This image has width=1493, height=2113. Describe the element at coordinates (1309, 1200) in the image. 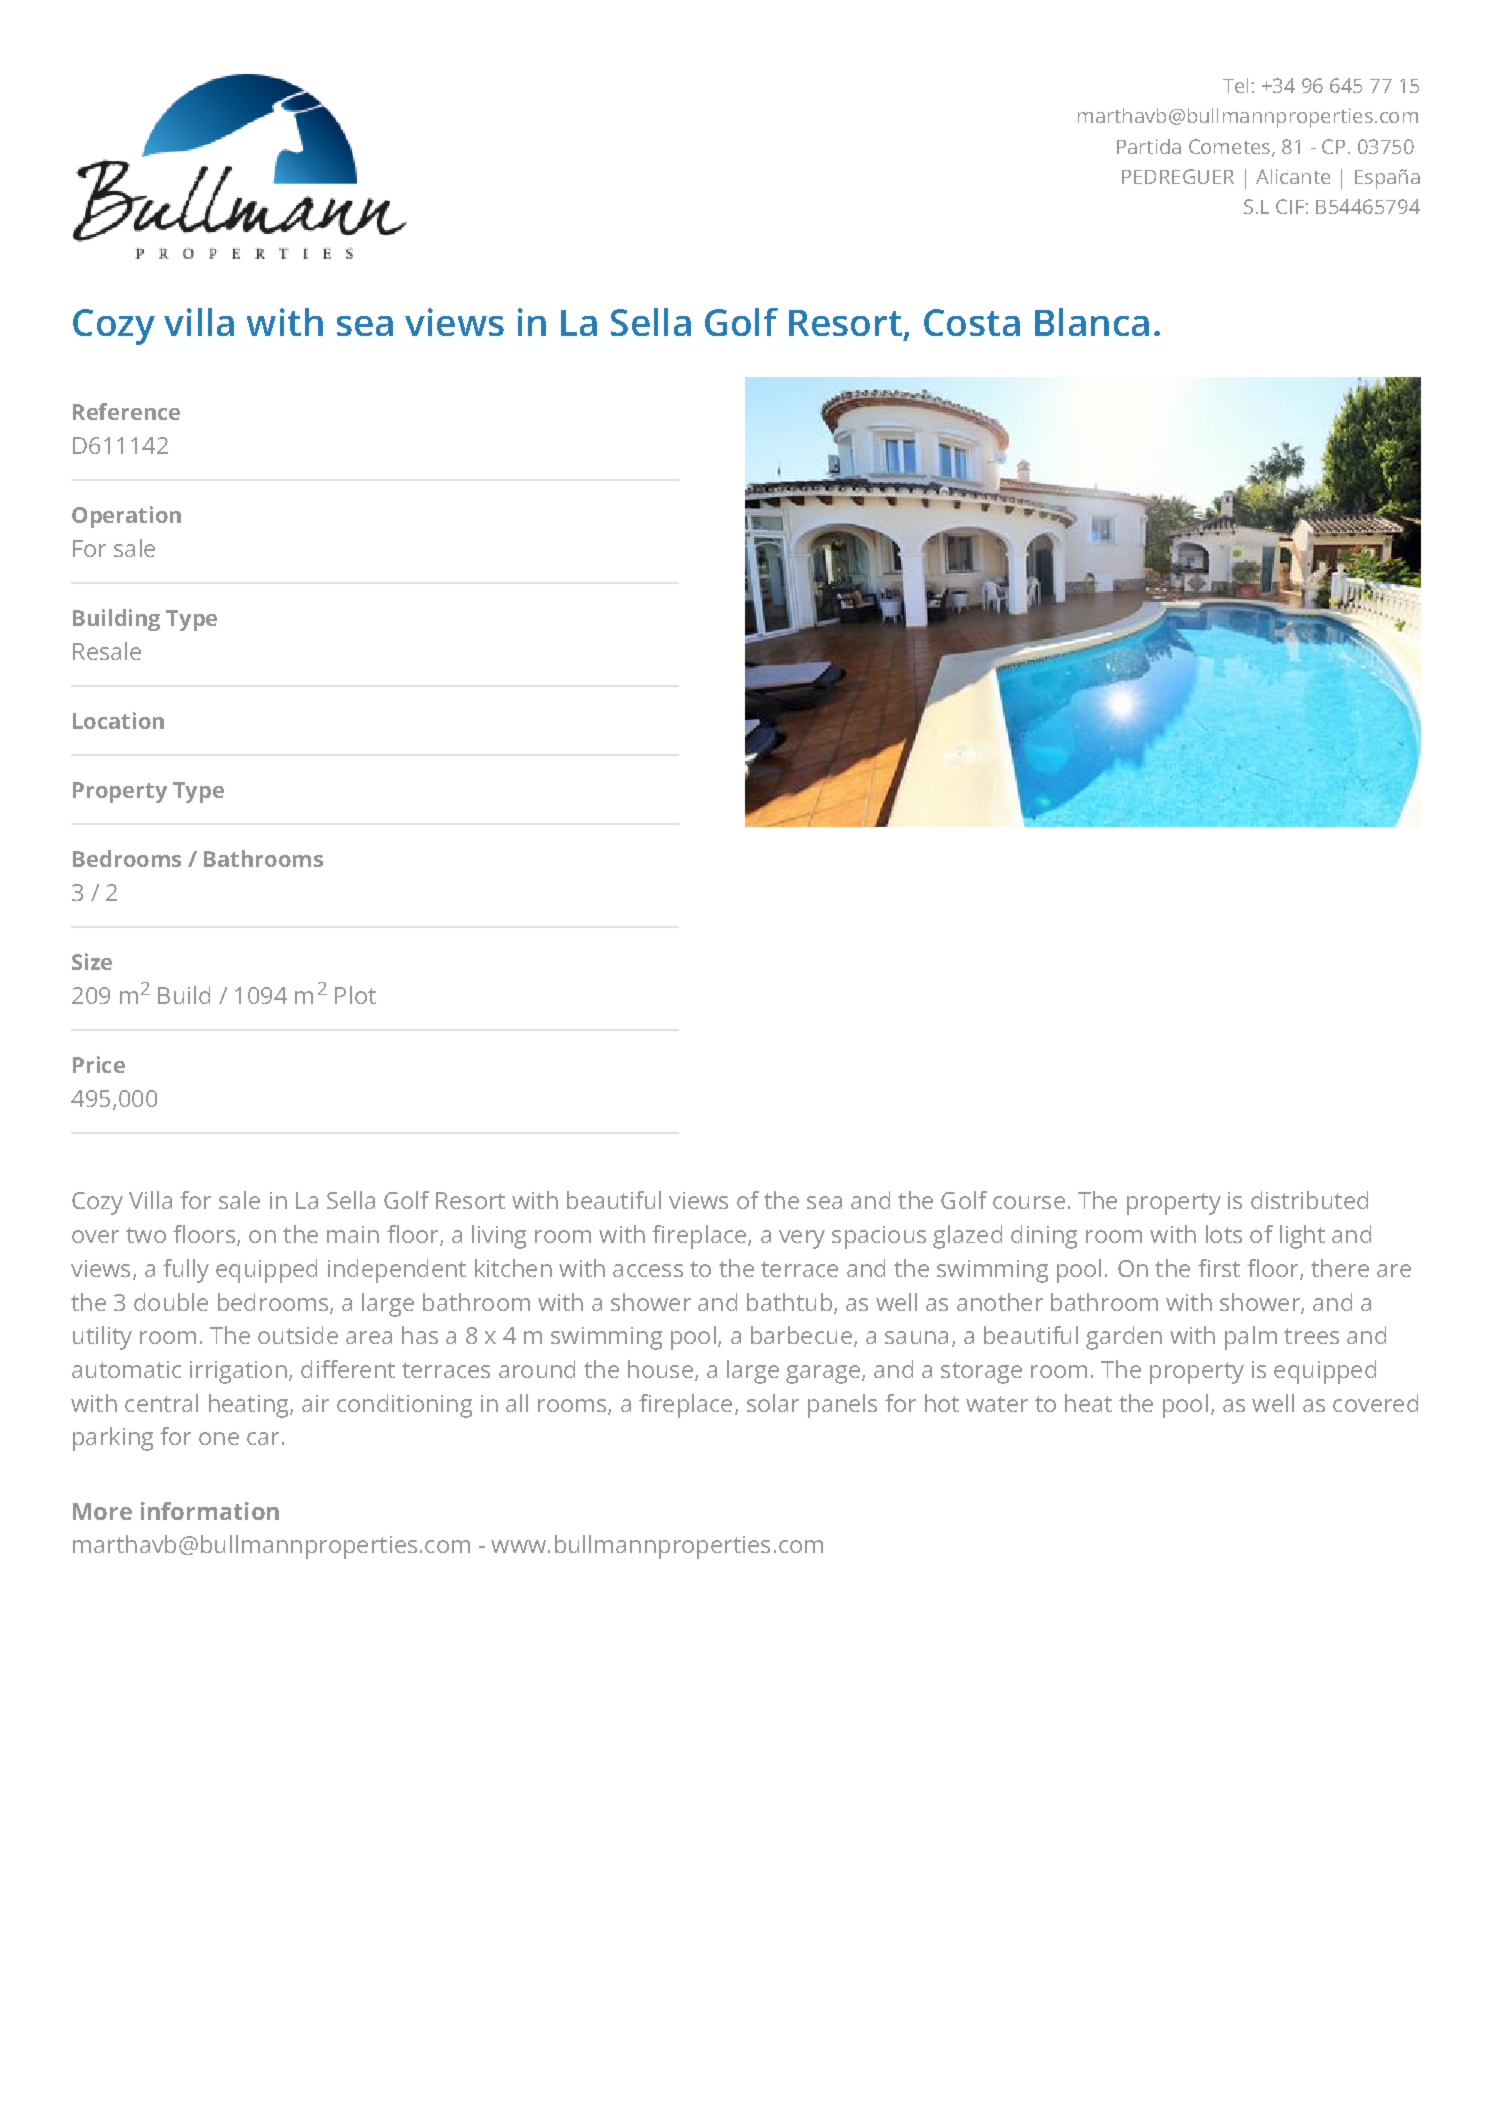

I see `distributed` at that location.
